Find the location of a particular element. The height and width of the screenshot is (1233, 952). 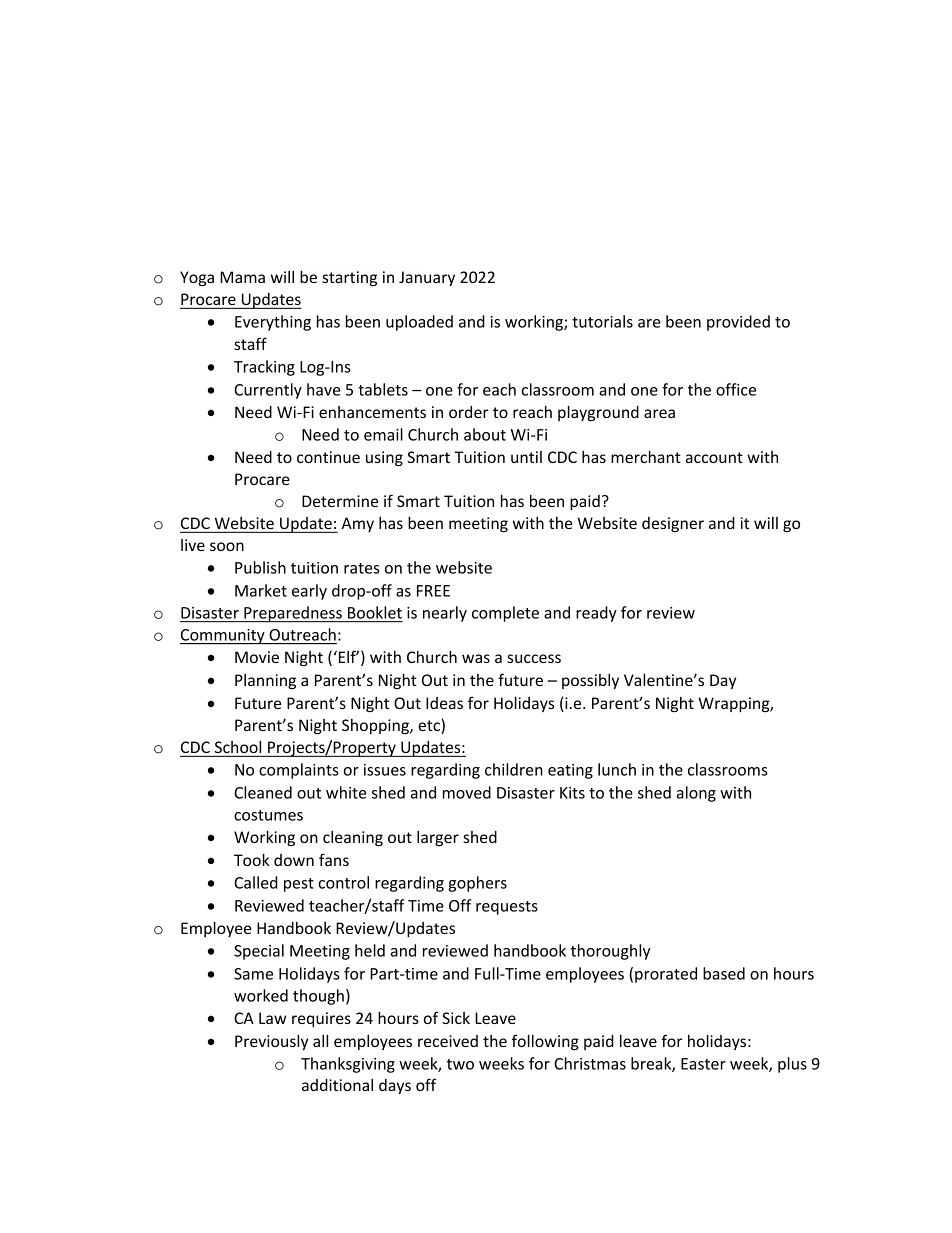

Previously is located at coordinates (271, 1042).
